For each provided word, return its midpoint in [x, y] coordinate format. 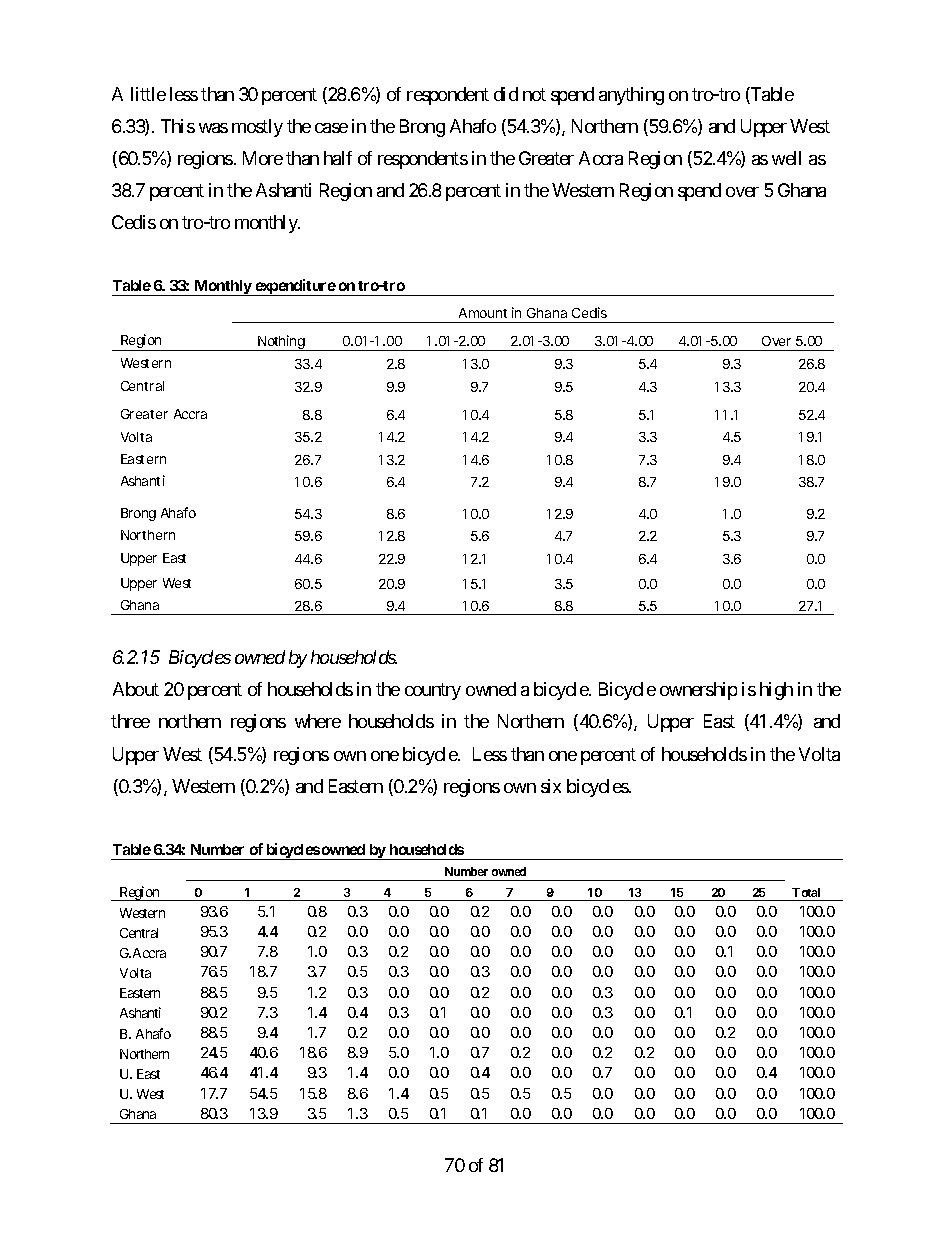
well [786, 158]
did [506, 94]
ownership [698, 691]
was [213, 128]
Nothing [281, 343]
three [130, 721]
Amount [483, 313]
